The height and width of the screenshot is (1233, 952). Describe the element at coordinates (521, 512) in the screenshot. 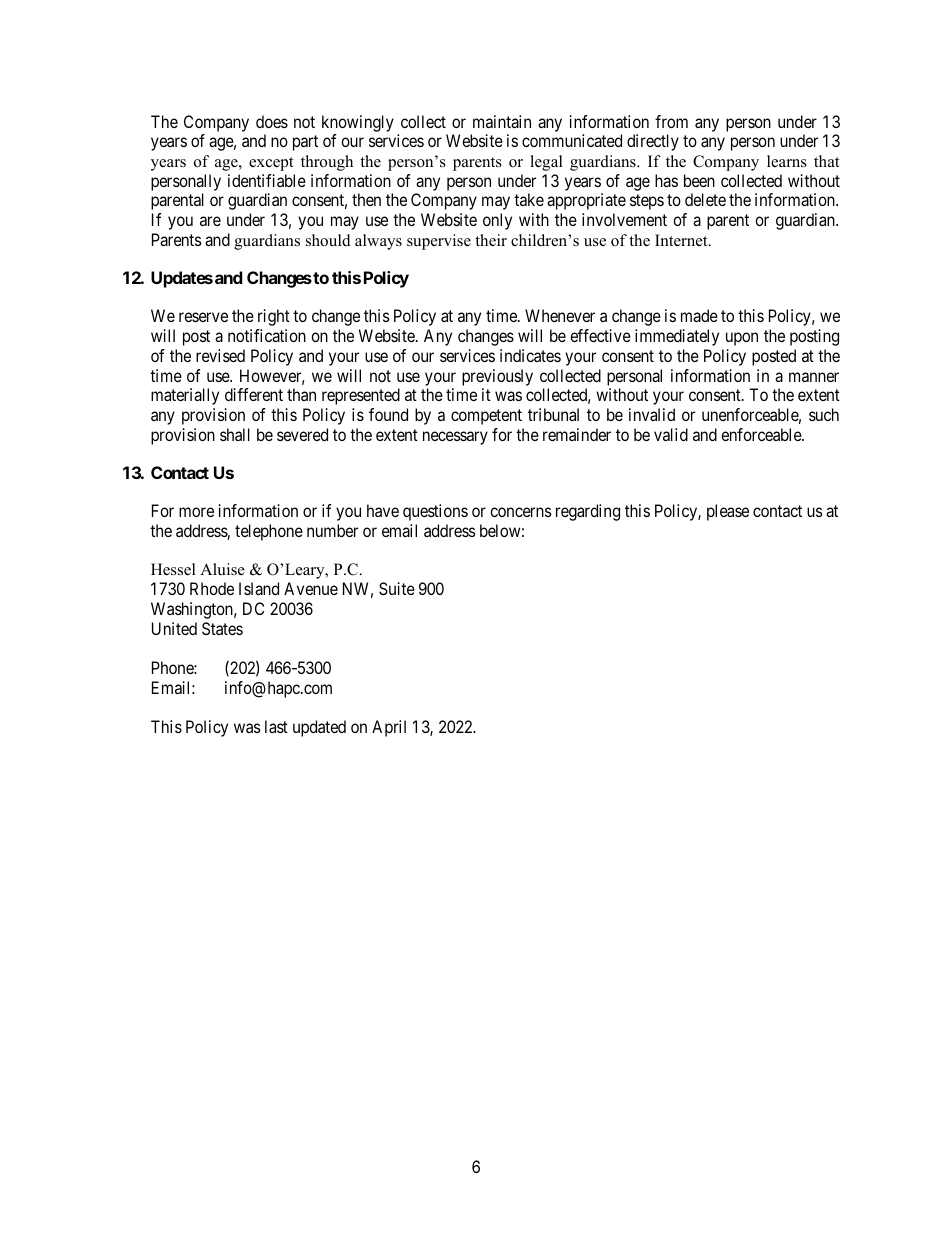

I see `concerns` at that location.
